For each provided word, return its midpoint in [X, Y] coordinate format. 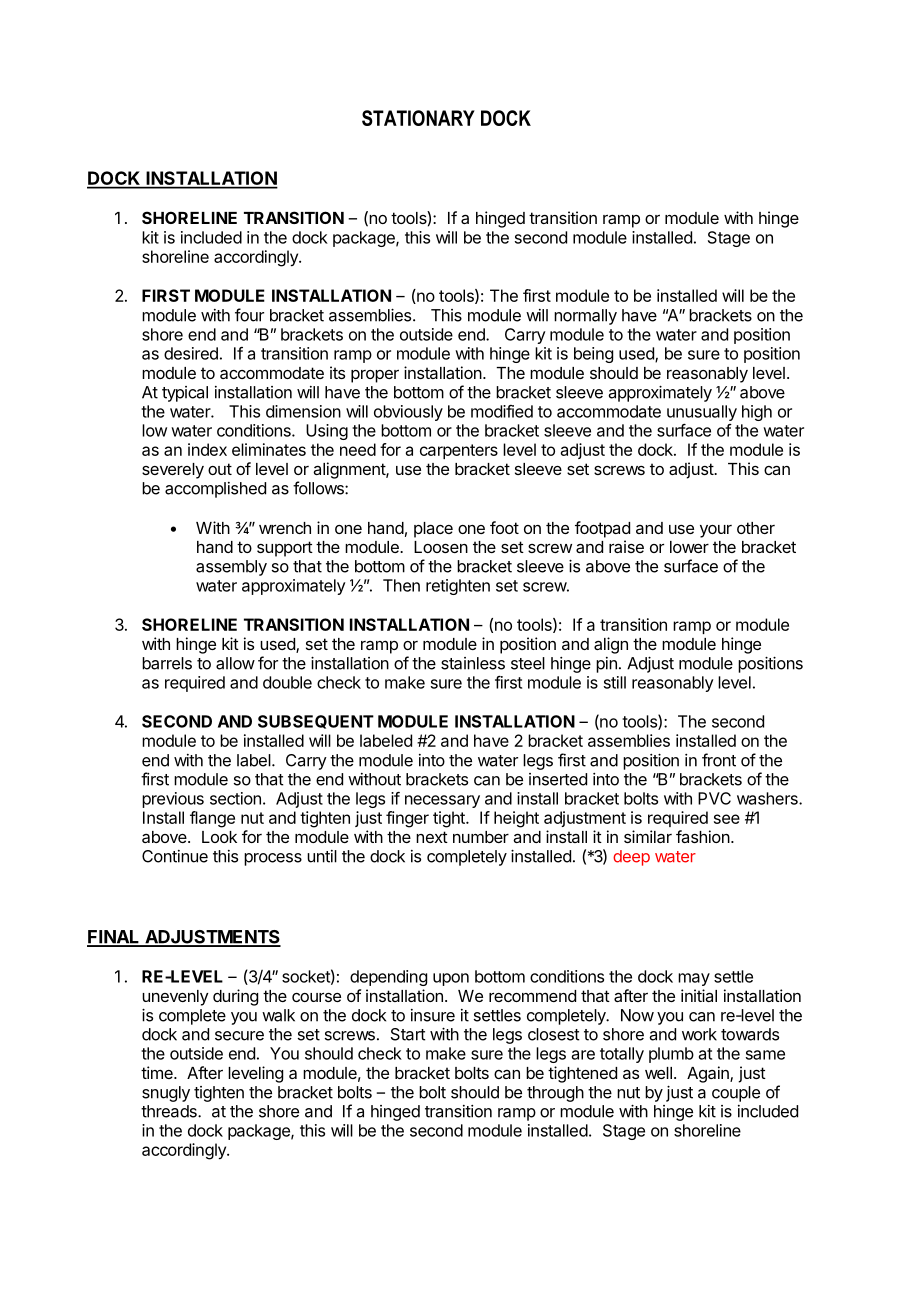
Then [401, 585]
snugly [166, 1094]
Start [408, 1034]
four [249, 315]
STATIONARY [418, 118]
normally [585, 317]
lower [689, 547]
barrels [167, 663]
